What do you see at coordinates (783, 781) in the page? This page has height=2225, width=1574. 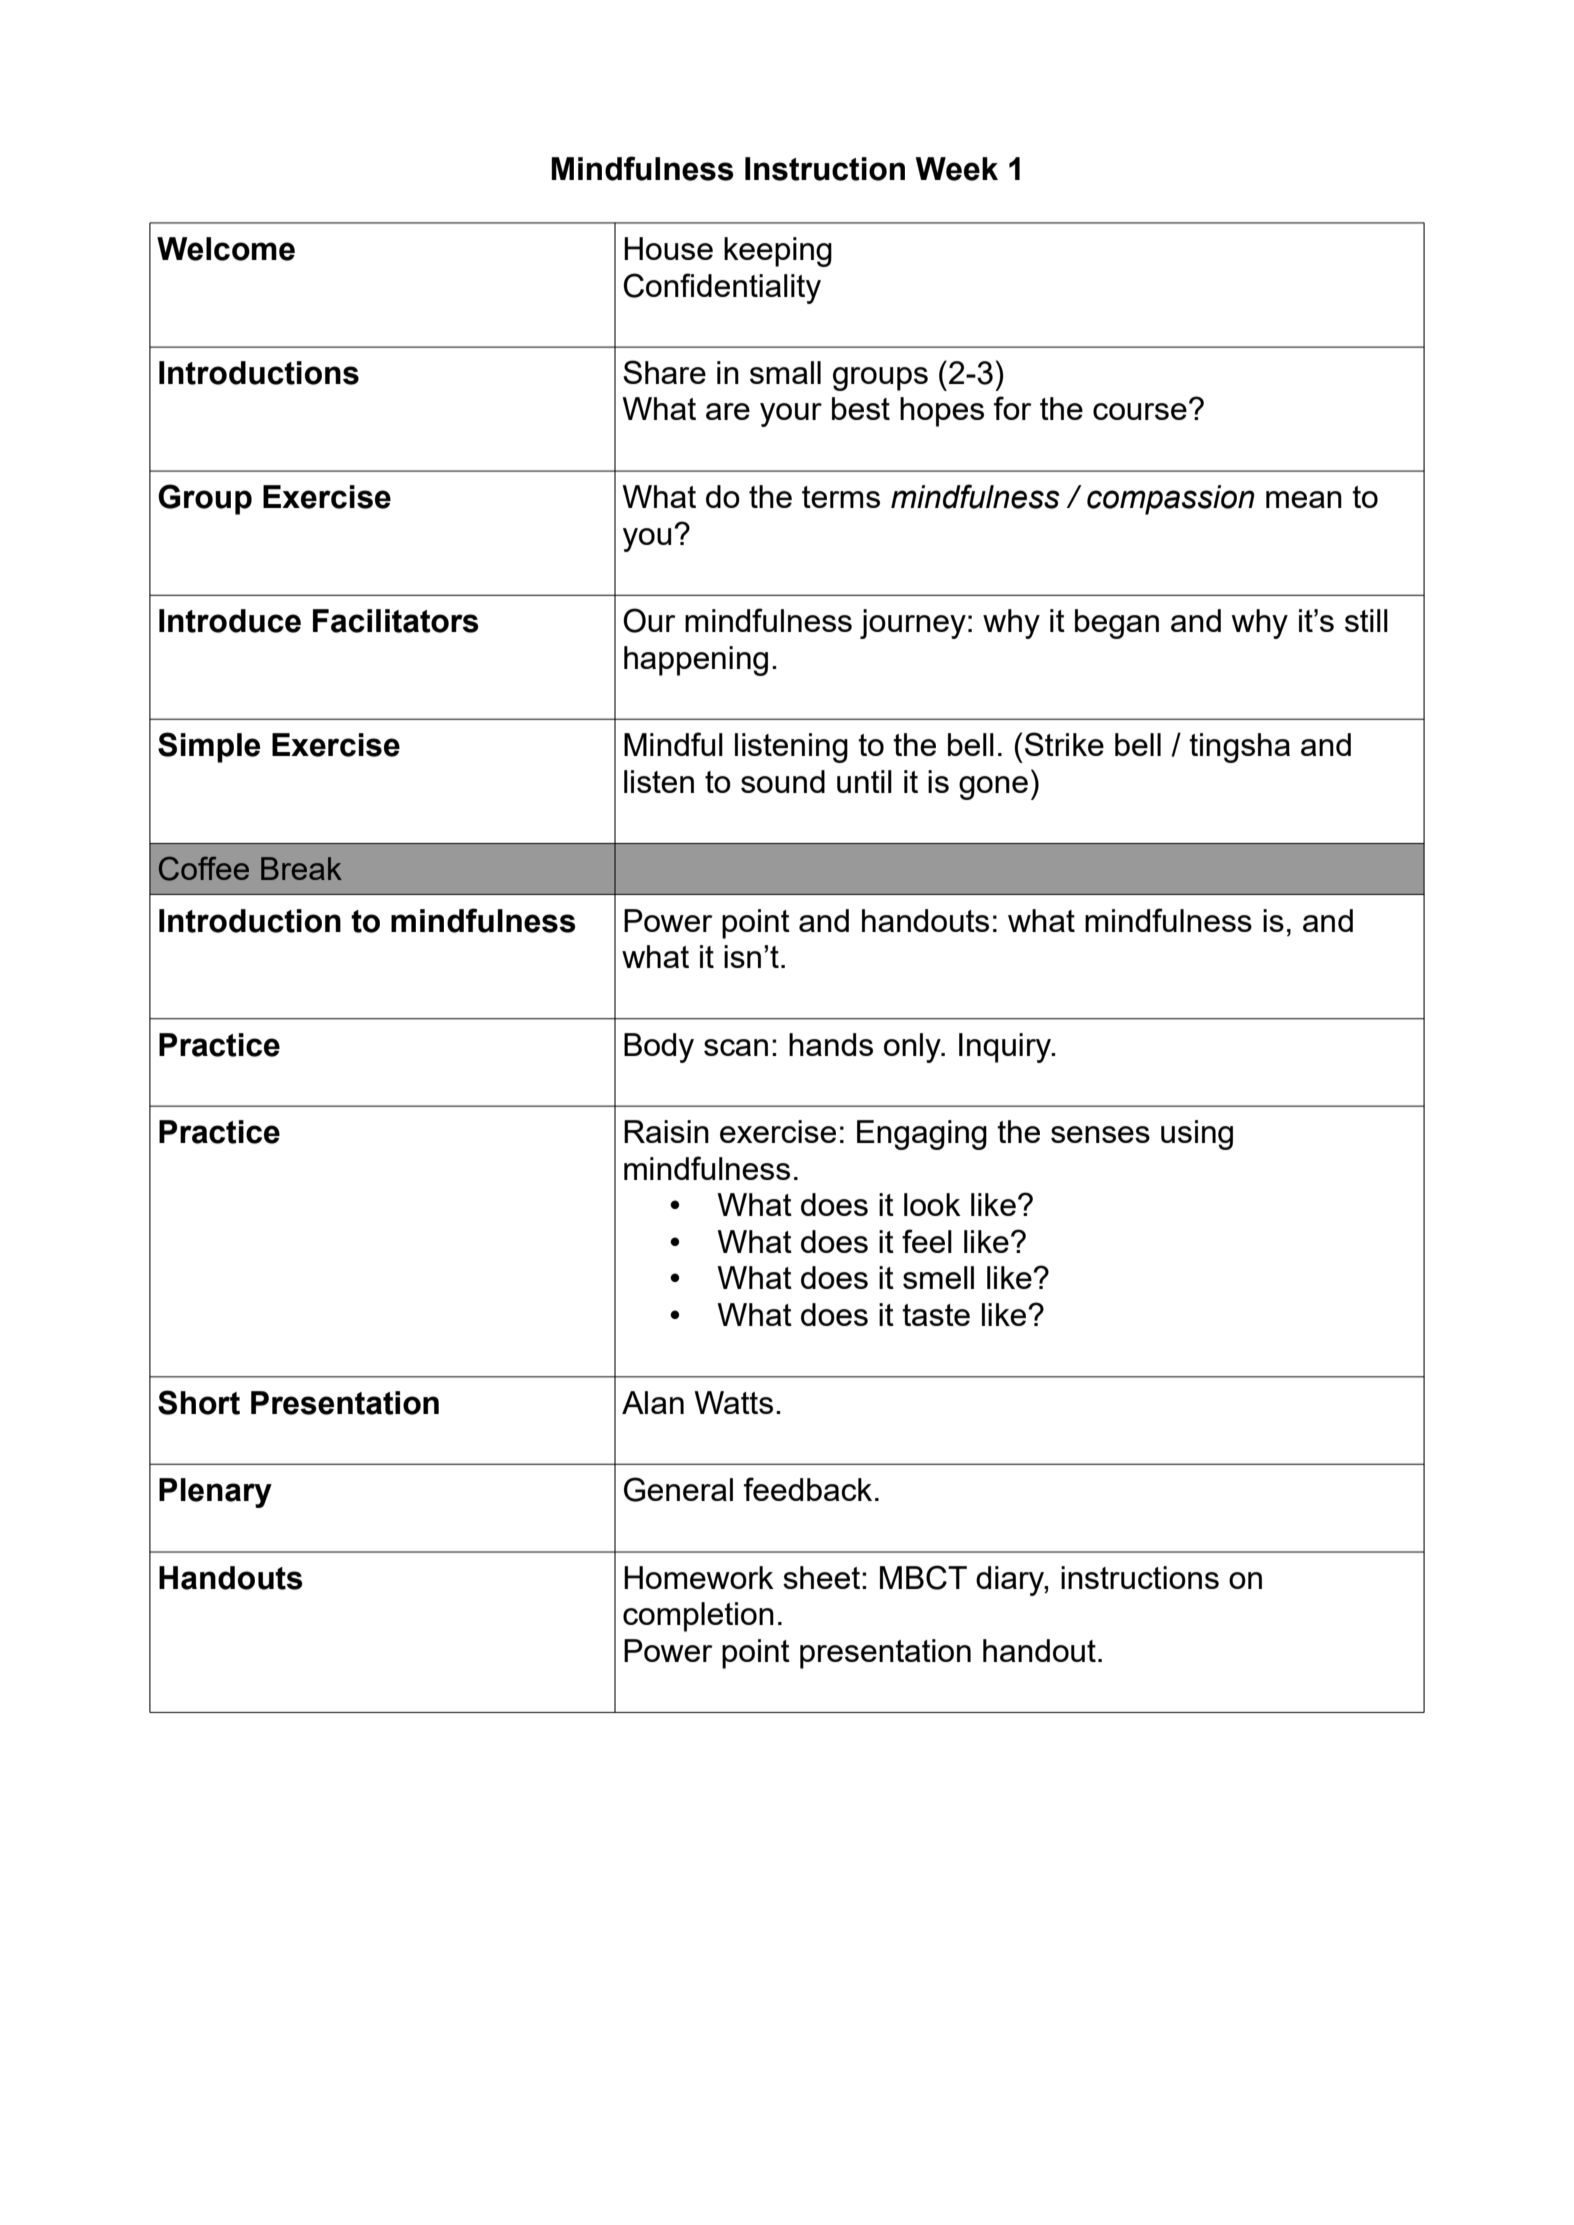 I see `sound` at bounding box center [783, 781].
